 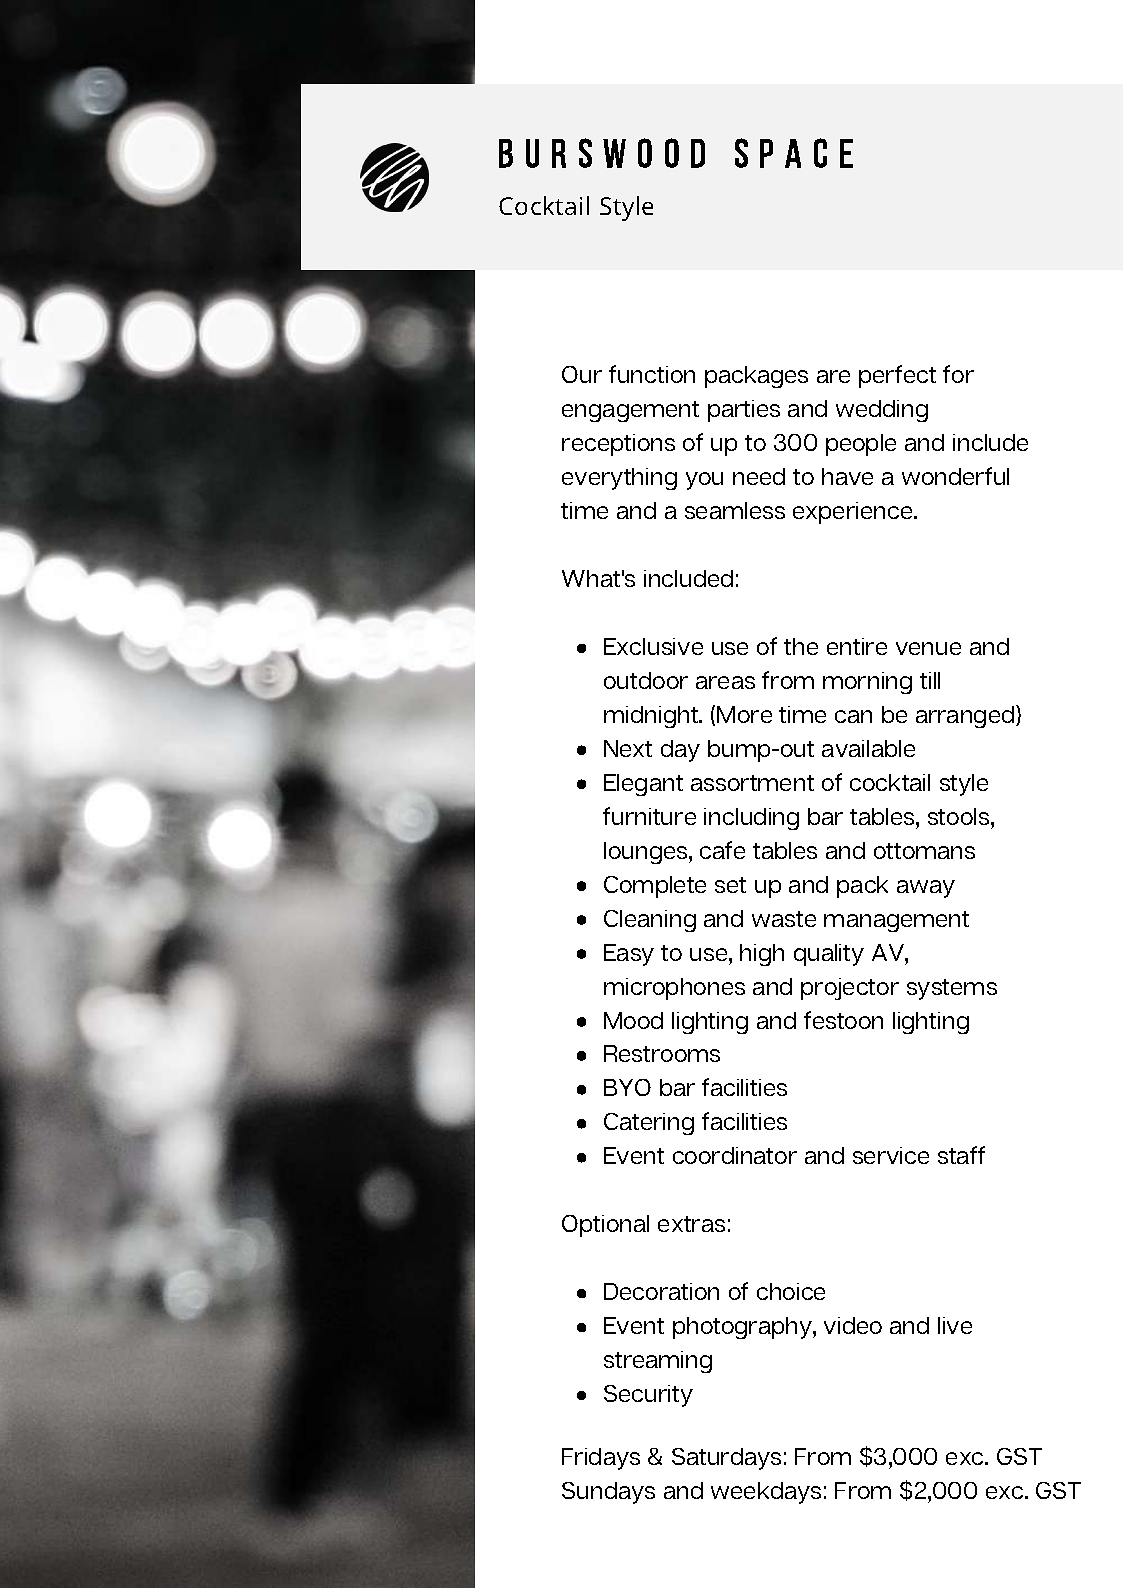 I want to click on furniture, so click(x=649, y=816).
